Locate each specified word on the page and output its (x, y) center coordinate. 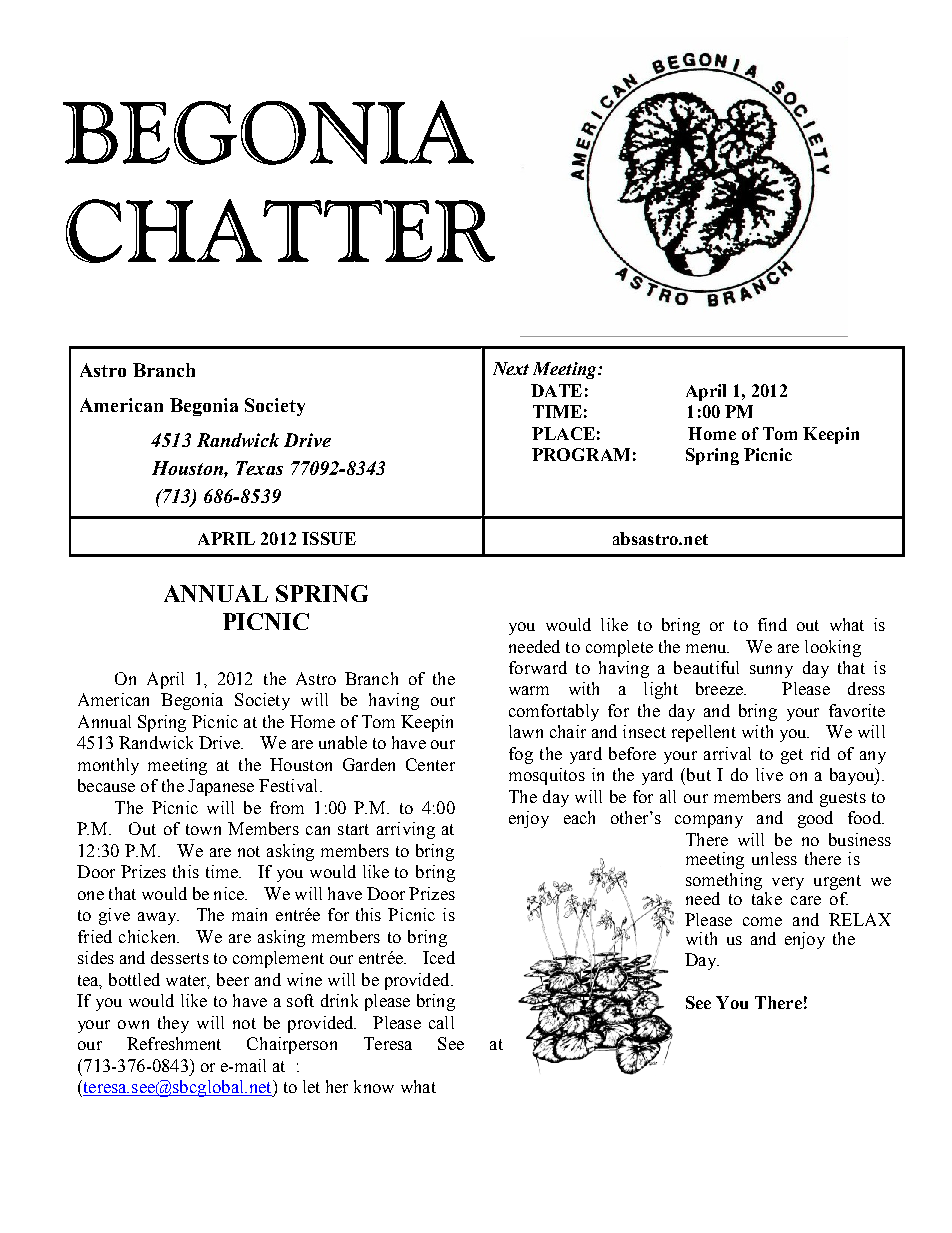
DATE (556, 390)
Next (511, 368)
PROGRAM (581, 454)
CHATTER (280, 231)
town (203, 829)
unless (774, 858)
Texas (259, 468)
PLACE (563, 433)
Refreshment (174, 1043)
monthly (108, 766)
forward (538, 667)
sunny (771, 671)
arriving (406, 830)
